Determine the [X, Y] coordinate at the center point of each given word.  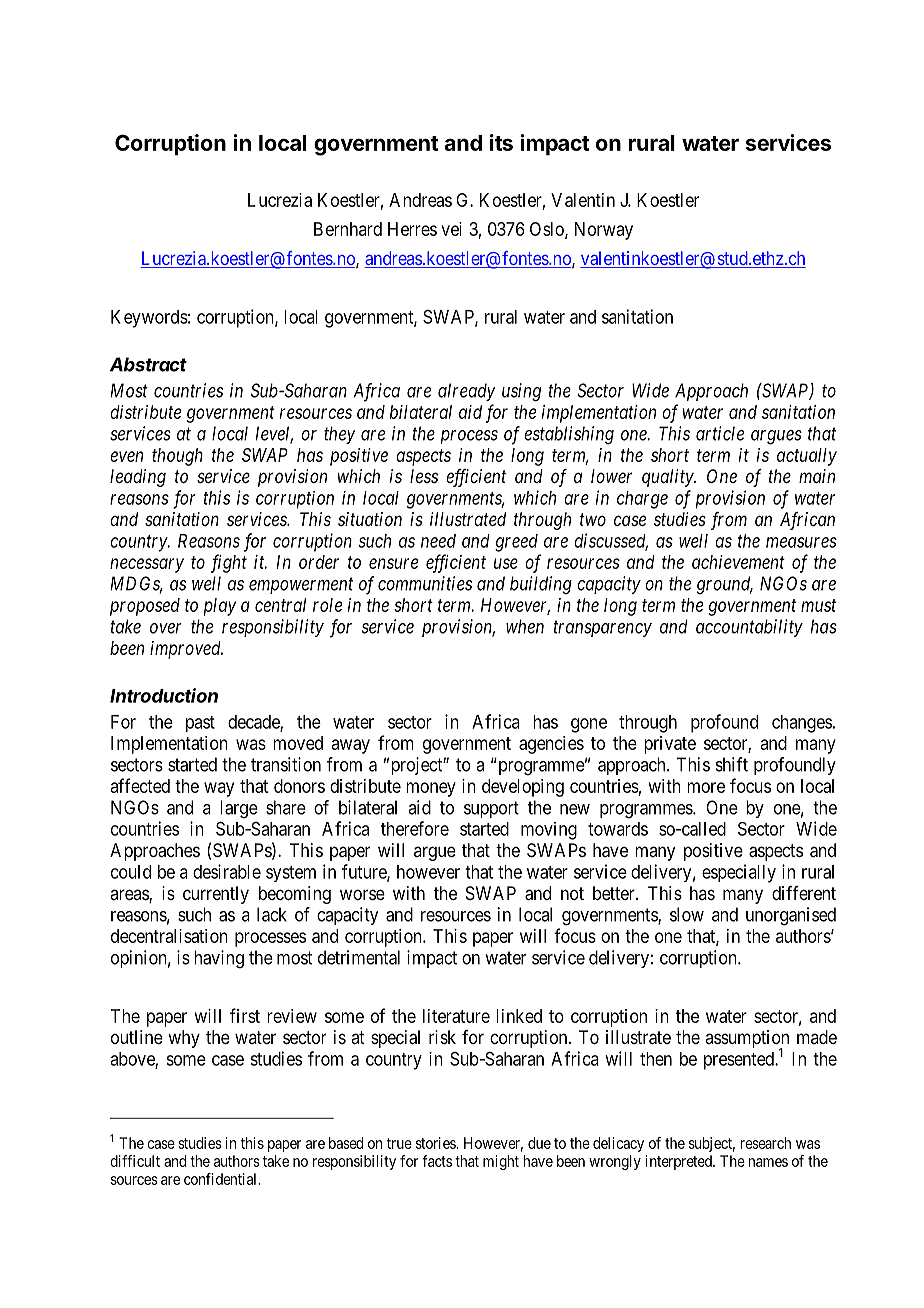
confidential [222, 1179]
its [501, 142]
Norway [604, 231]
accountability [749, 628]
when [525, 626]
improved [186, 650]
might [501, 1162]
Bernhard [348, 229]
